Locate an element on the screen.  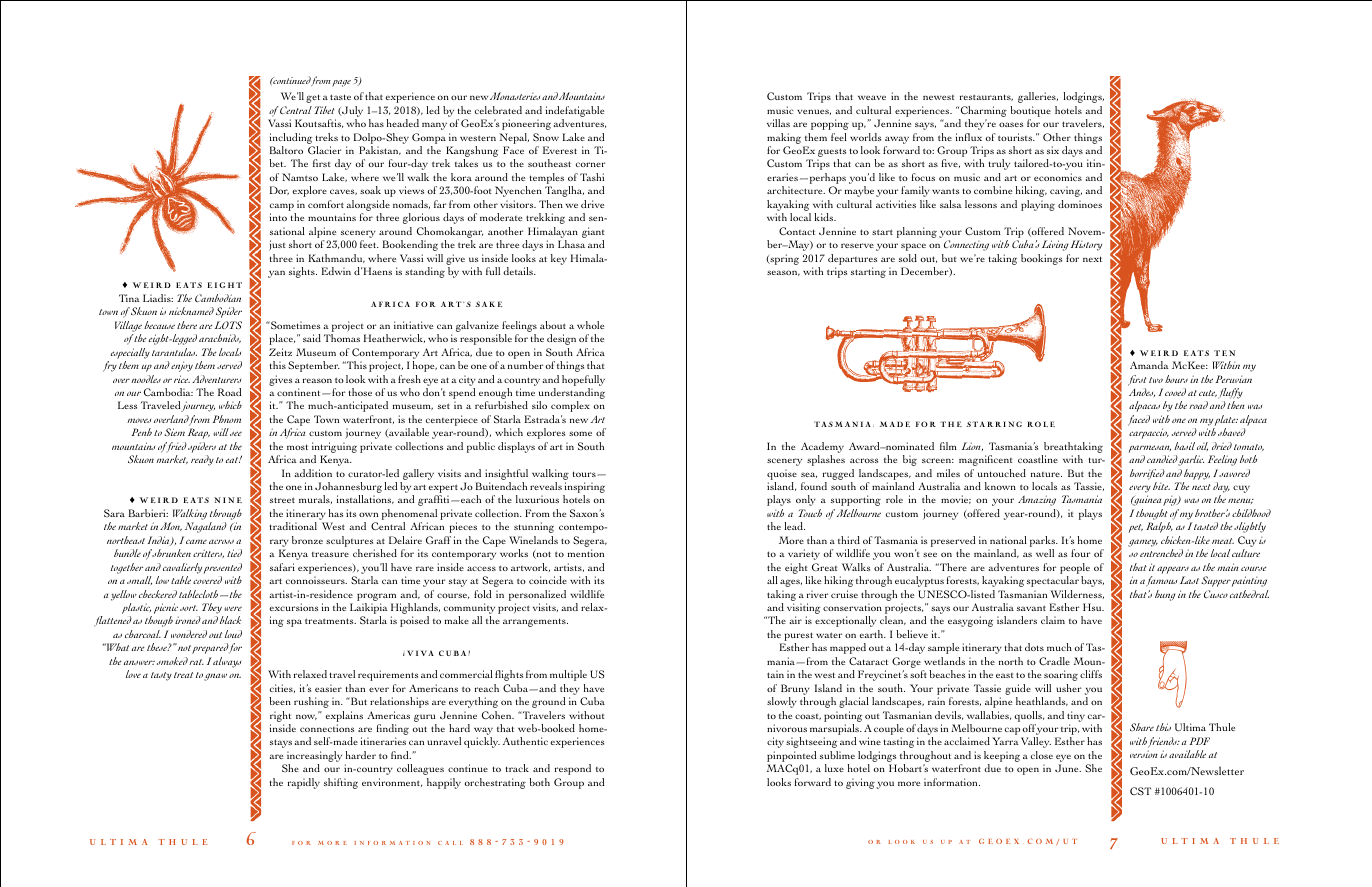
giant is located at coordinates (593, 232).
